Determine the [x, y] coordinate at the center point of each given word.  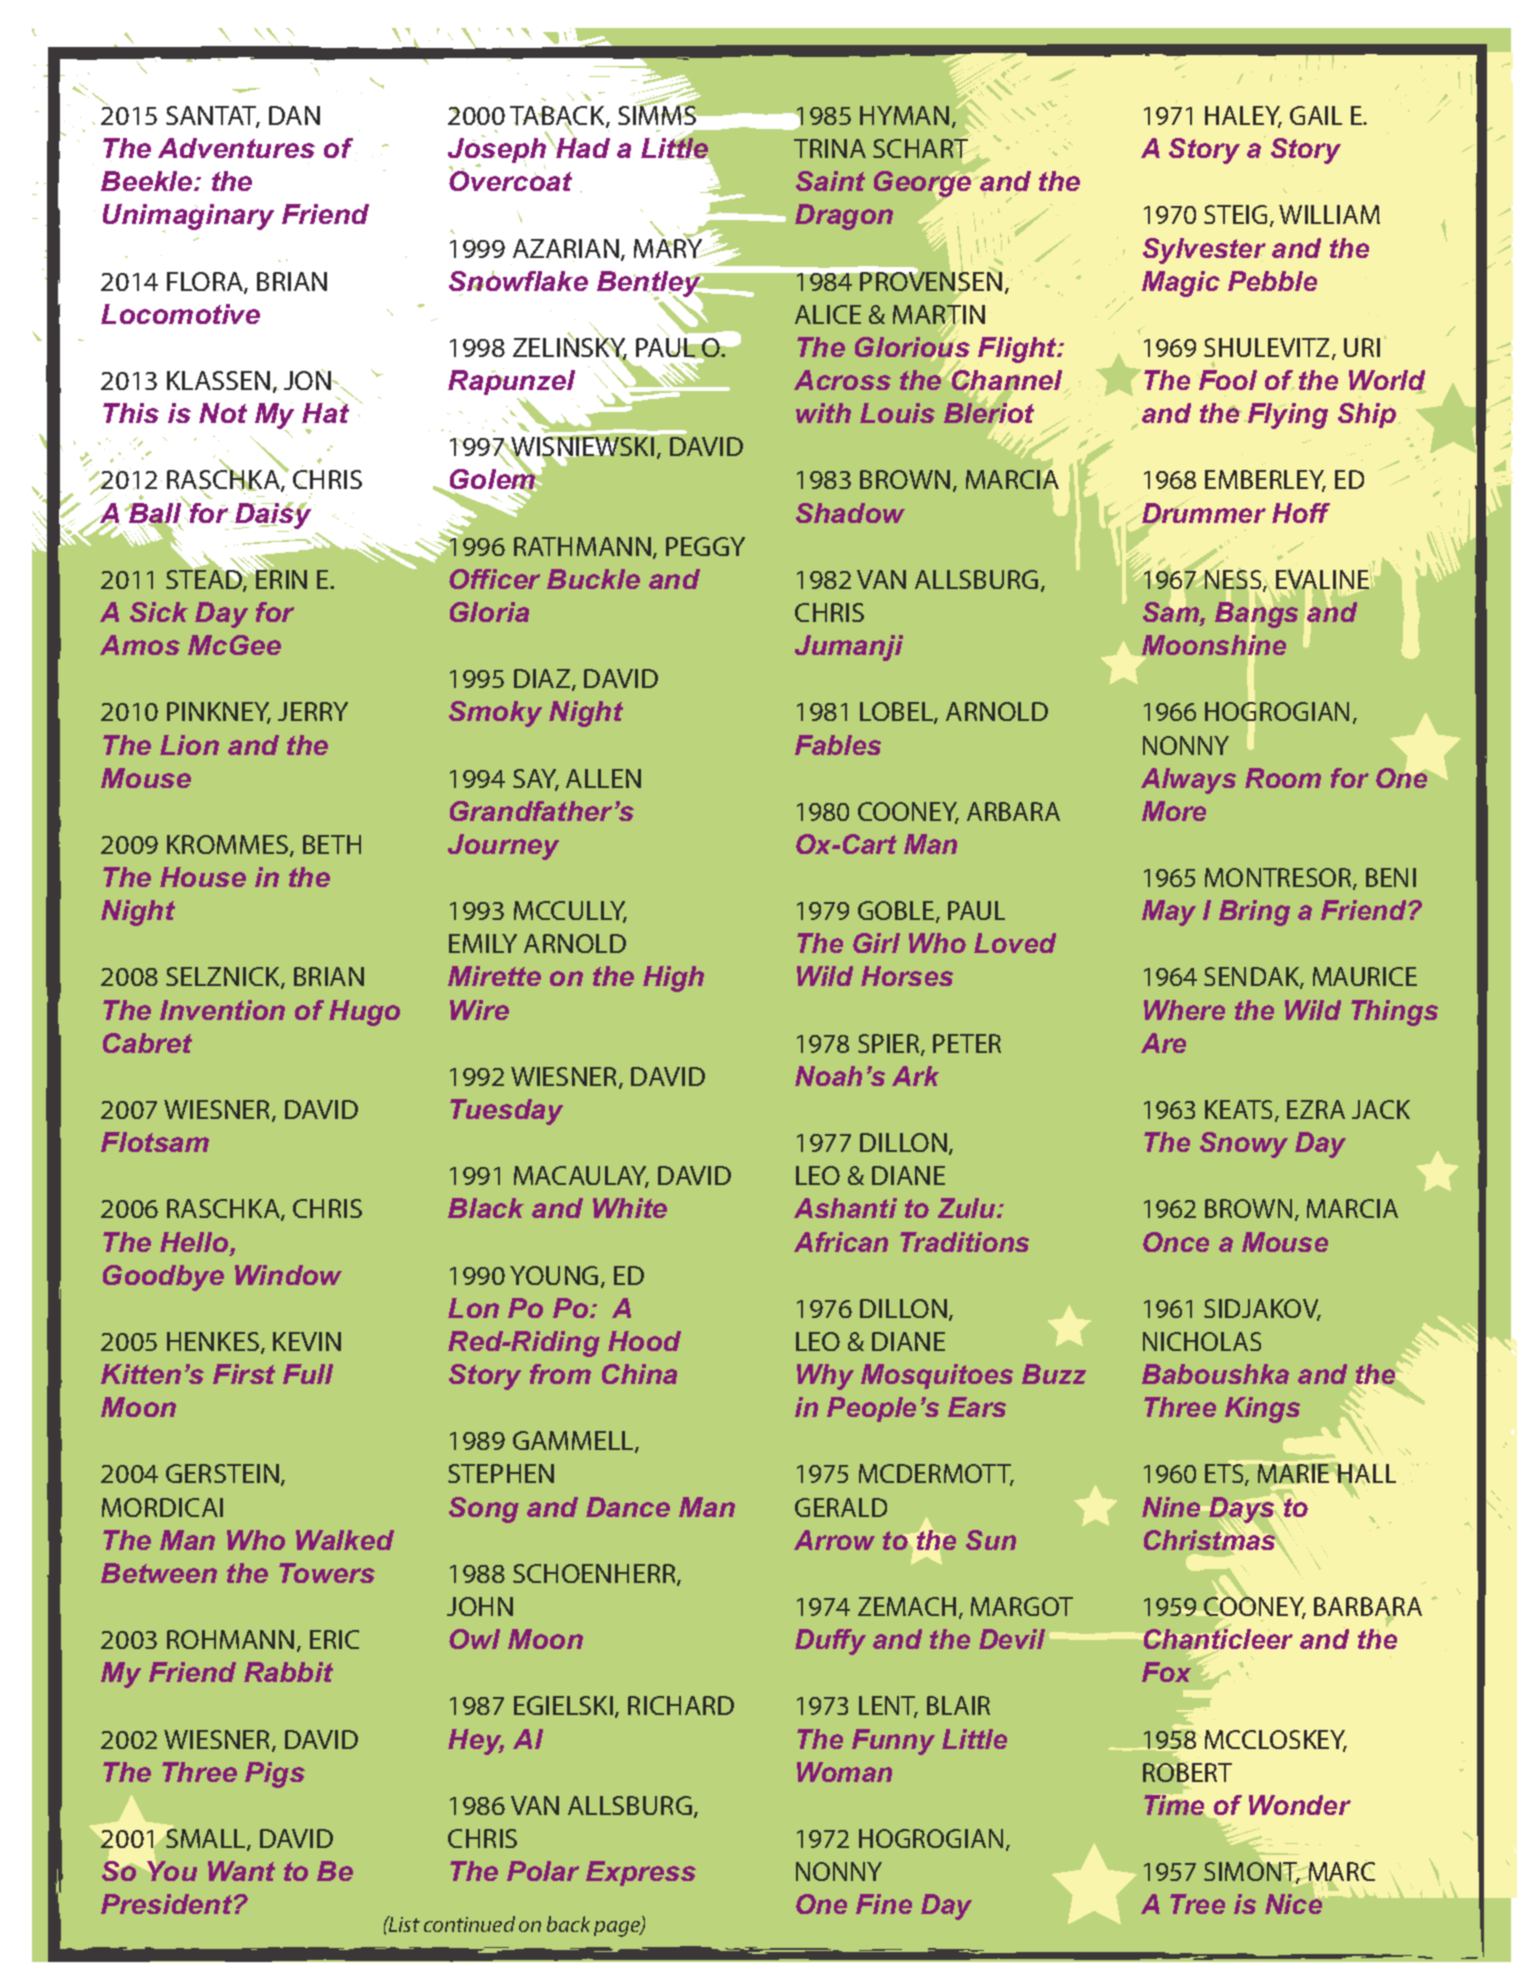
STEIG [1235, 214]
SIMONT [1252, 1873]
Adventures [236, 148]
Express [641, 1873]
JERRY [313, 711]
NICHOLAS [1202, 1341]
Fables [838, 745]
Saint [830, 181]
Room [1283, 778]
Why [825, 1377]
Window [288, 1275]
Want [241, 1871]
